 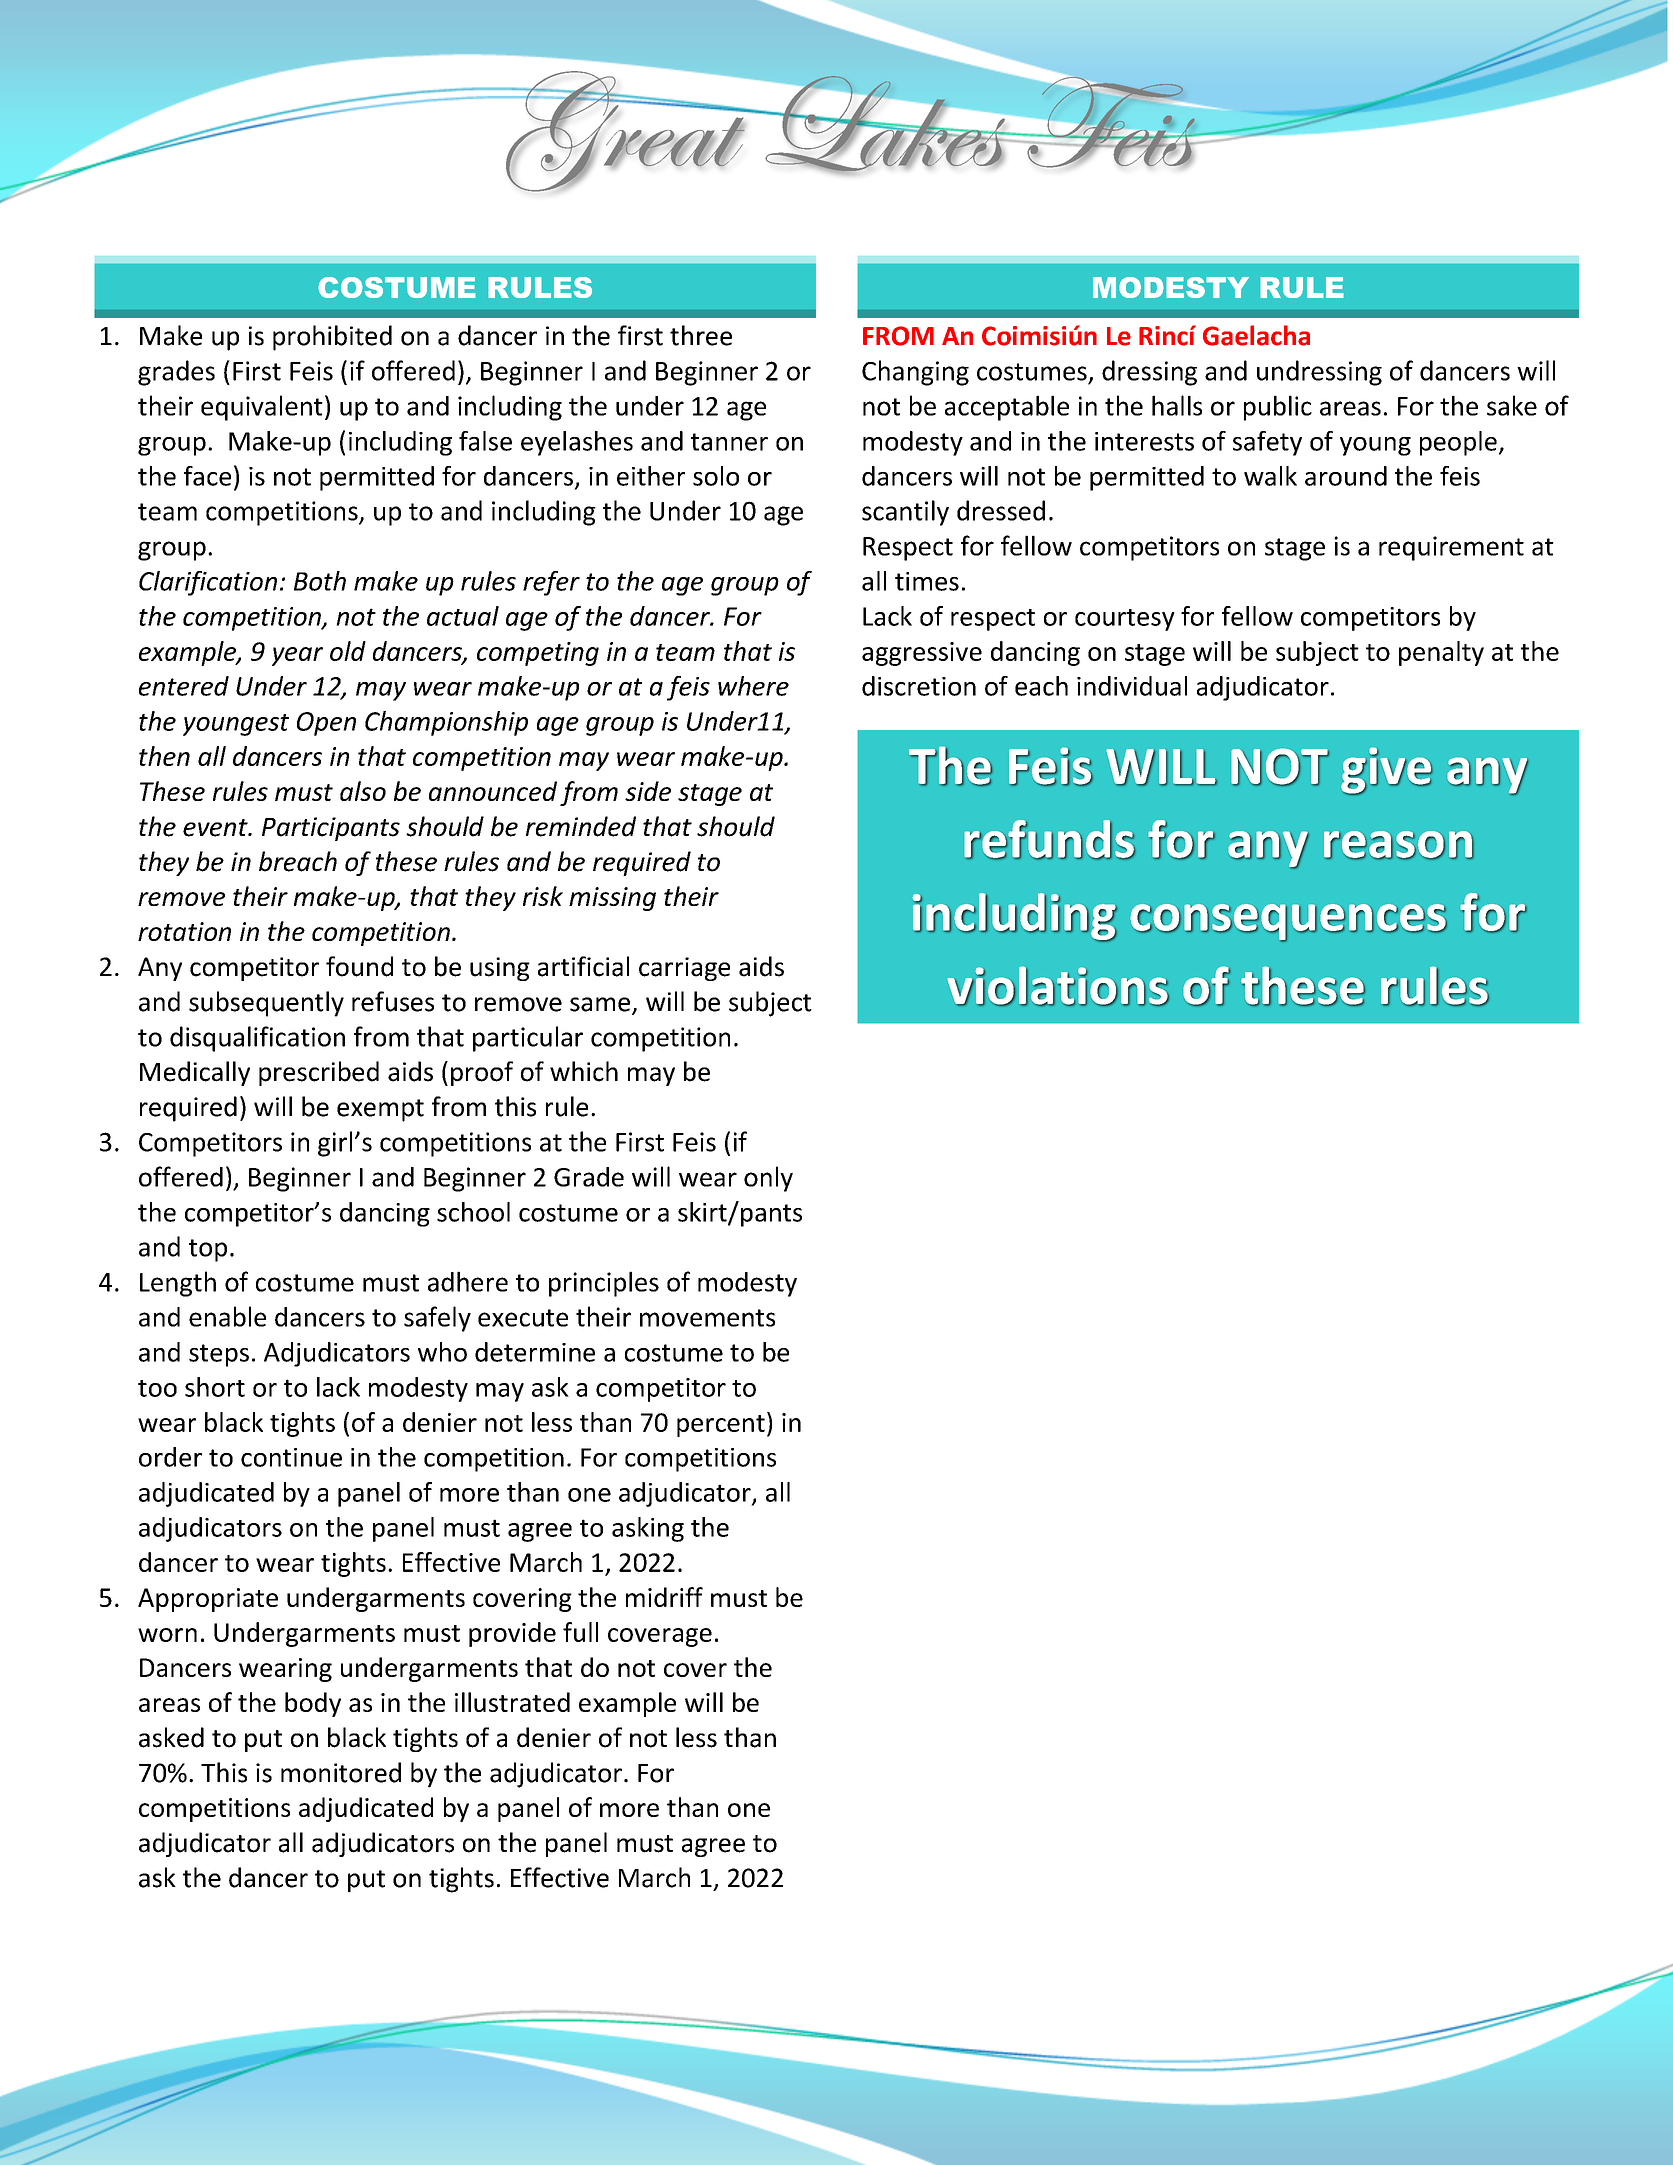 I want to click on violations, so click(x=1058, y=986).
